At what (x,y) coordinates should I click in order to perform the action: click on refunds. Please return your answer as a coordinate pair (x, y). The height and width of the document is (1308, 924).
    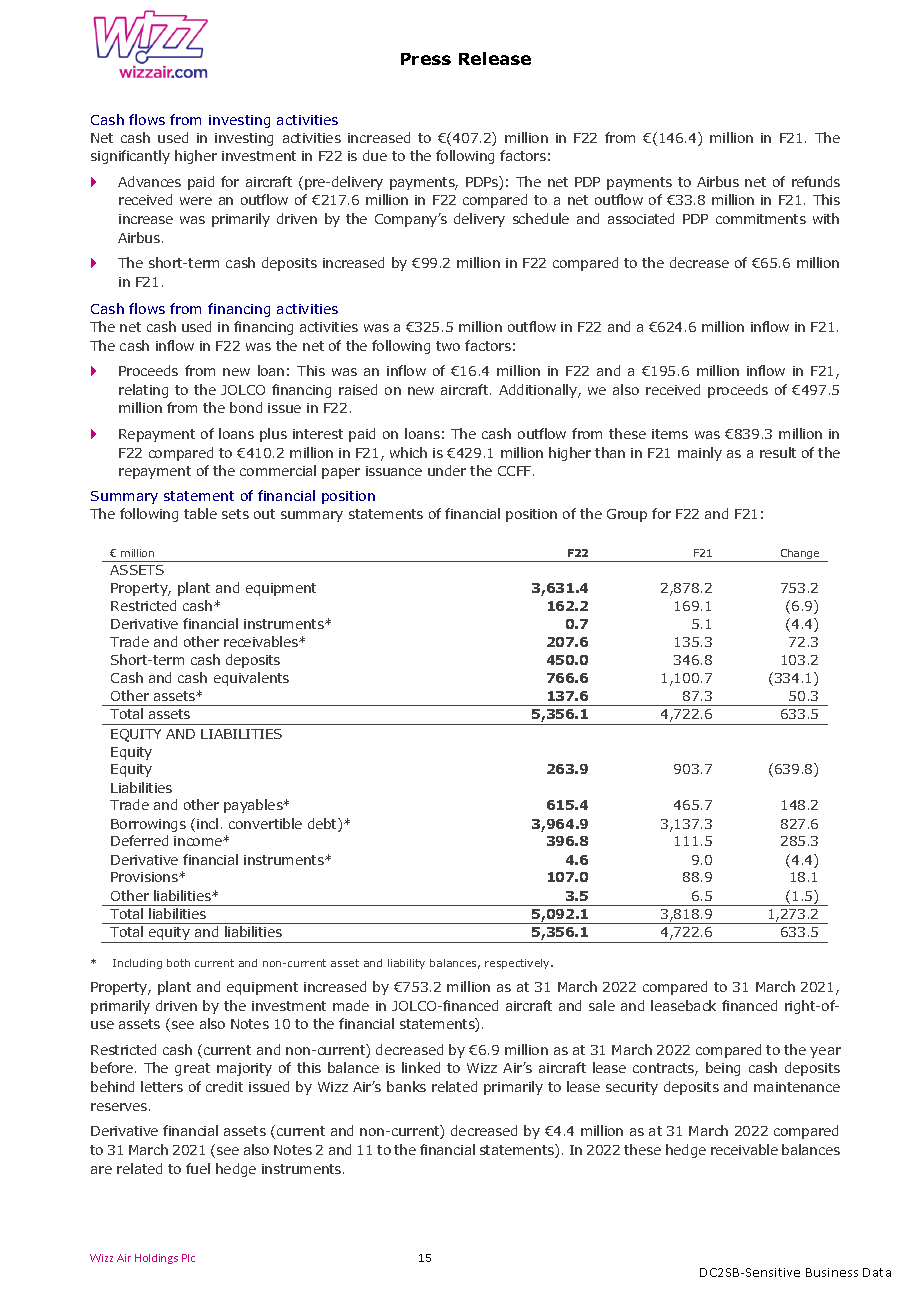
    Looking at the image, I should click on (816, 181).
